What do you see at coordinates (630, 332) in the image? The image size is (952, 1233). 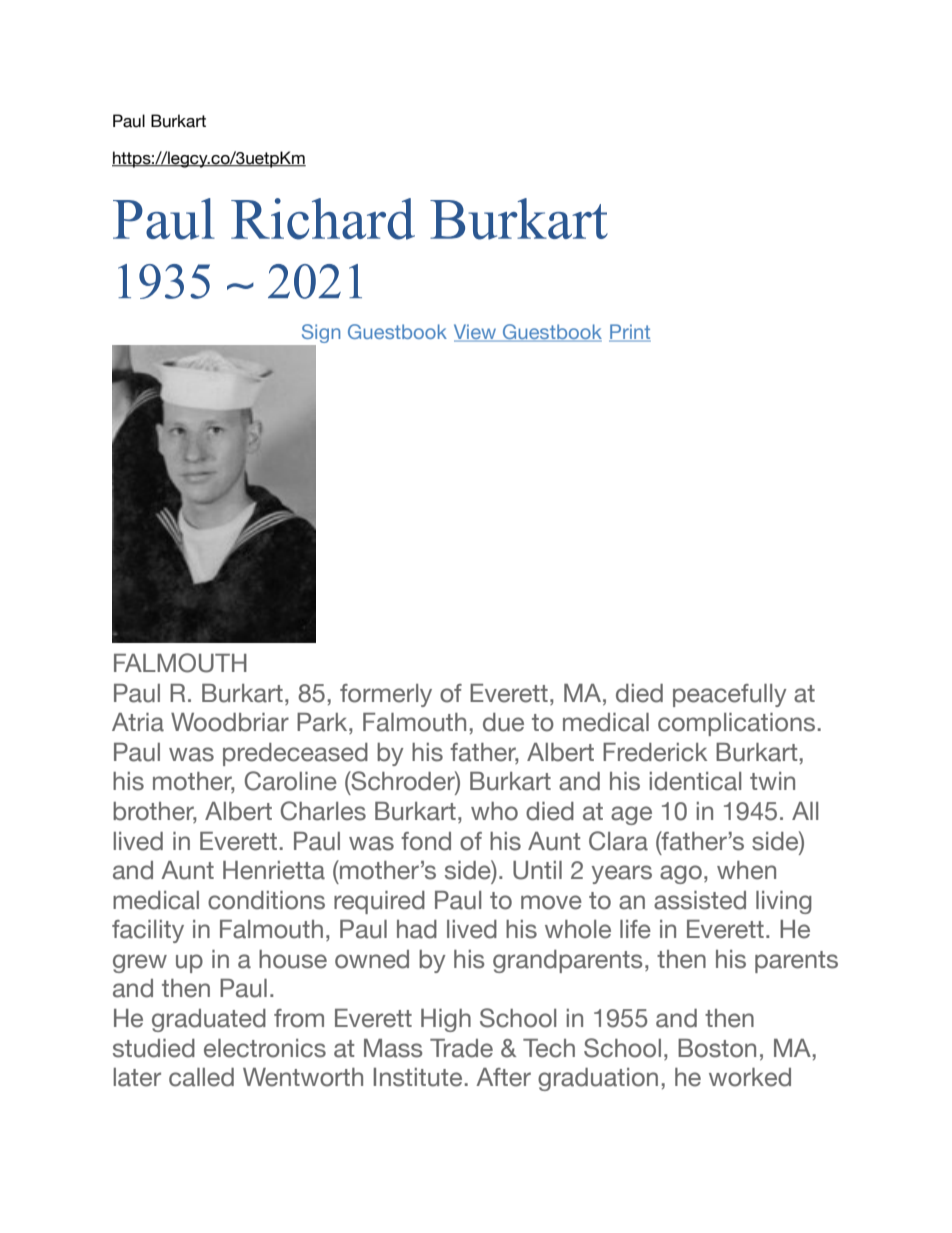 I see `Print` at bounding box center [630, 332].
